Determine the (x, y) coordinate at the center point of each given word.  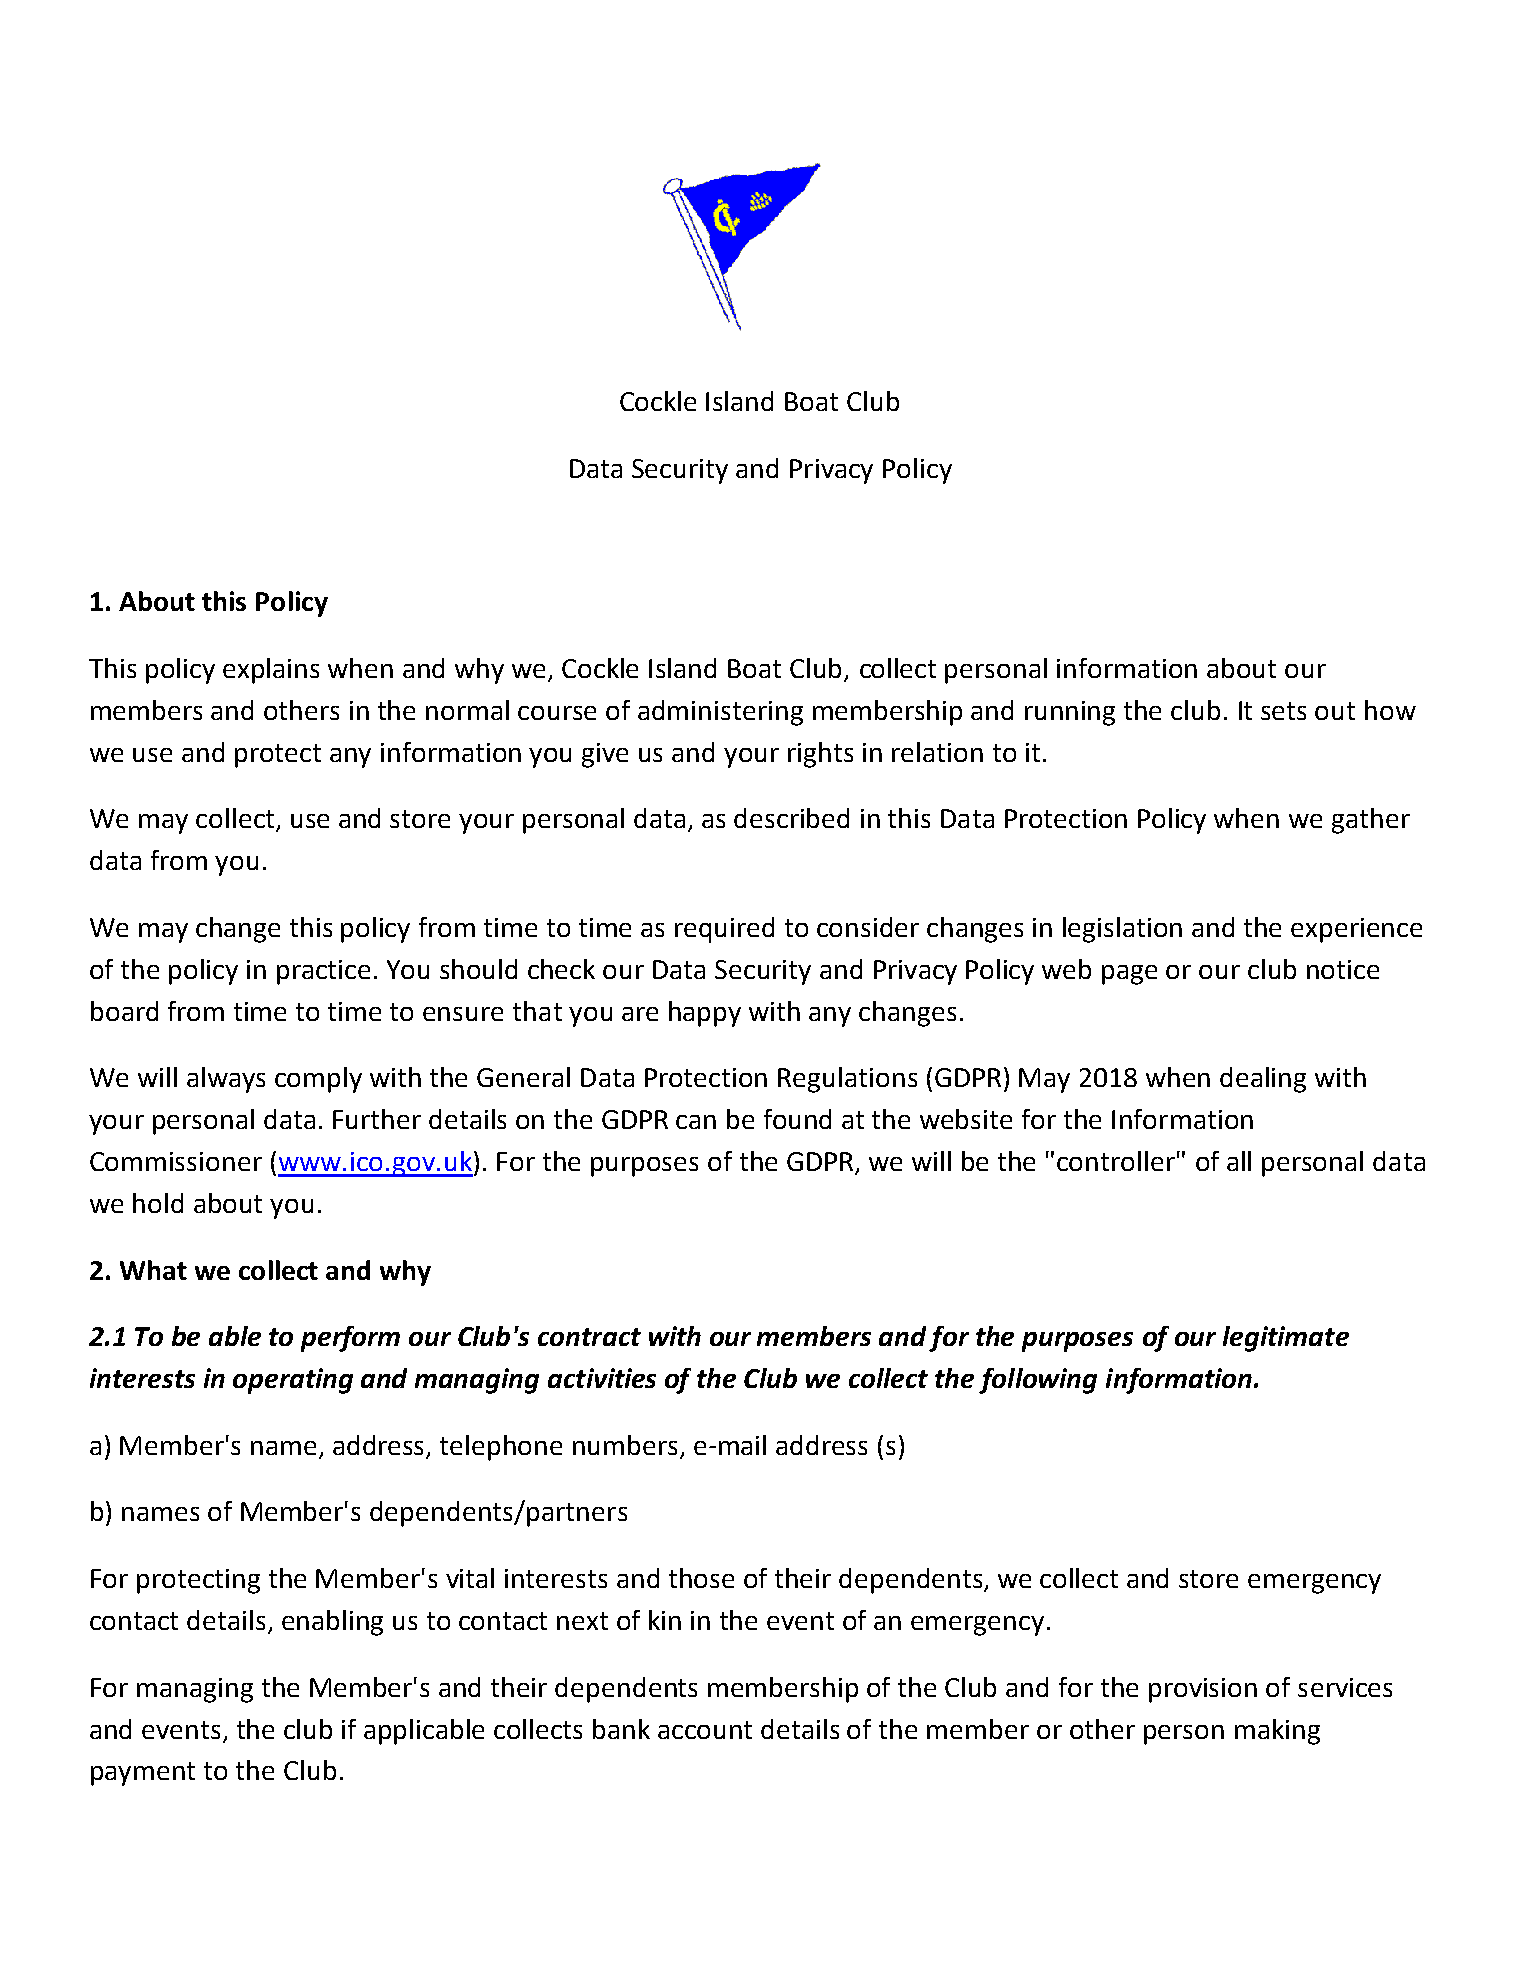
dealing (1263, 1080)
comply (318, 1080)
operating (293, 1381)
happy (705, 1014)
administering (720, 713)
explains (271, 671)
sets (1283, 711)
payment (143, 1774)
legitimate (1286, 1339)
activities (602, 1378)
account (705, 1730)
